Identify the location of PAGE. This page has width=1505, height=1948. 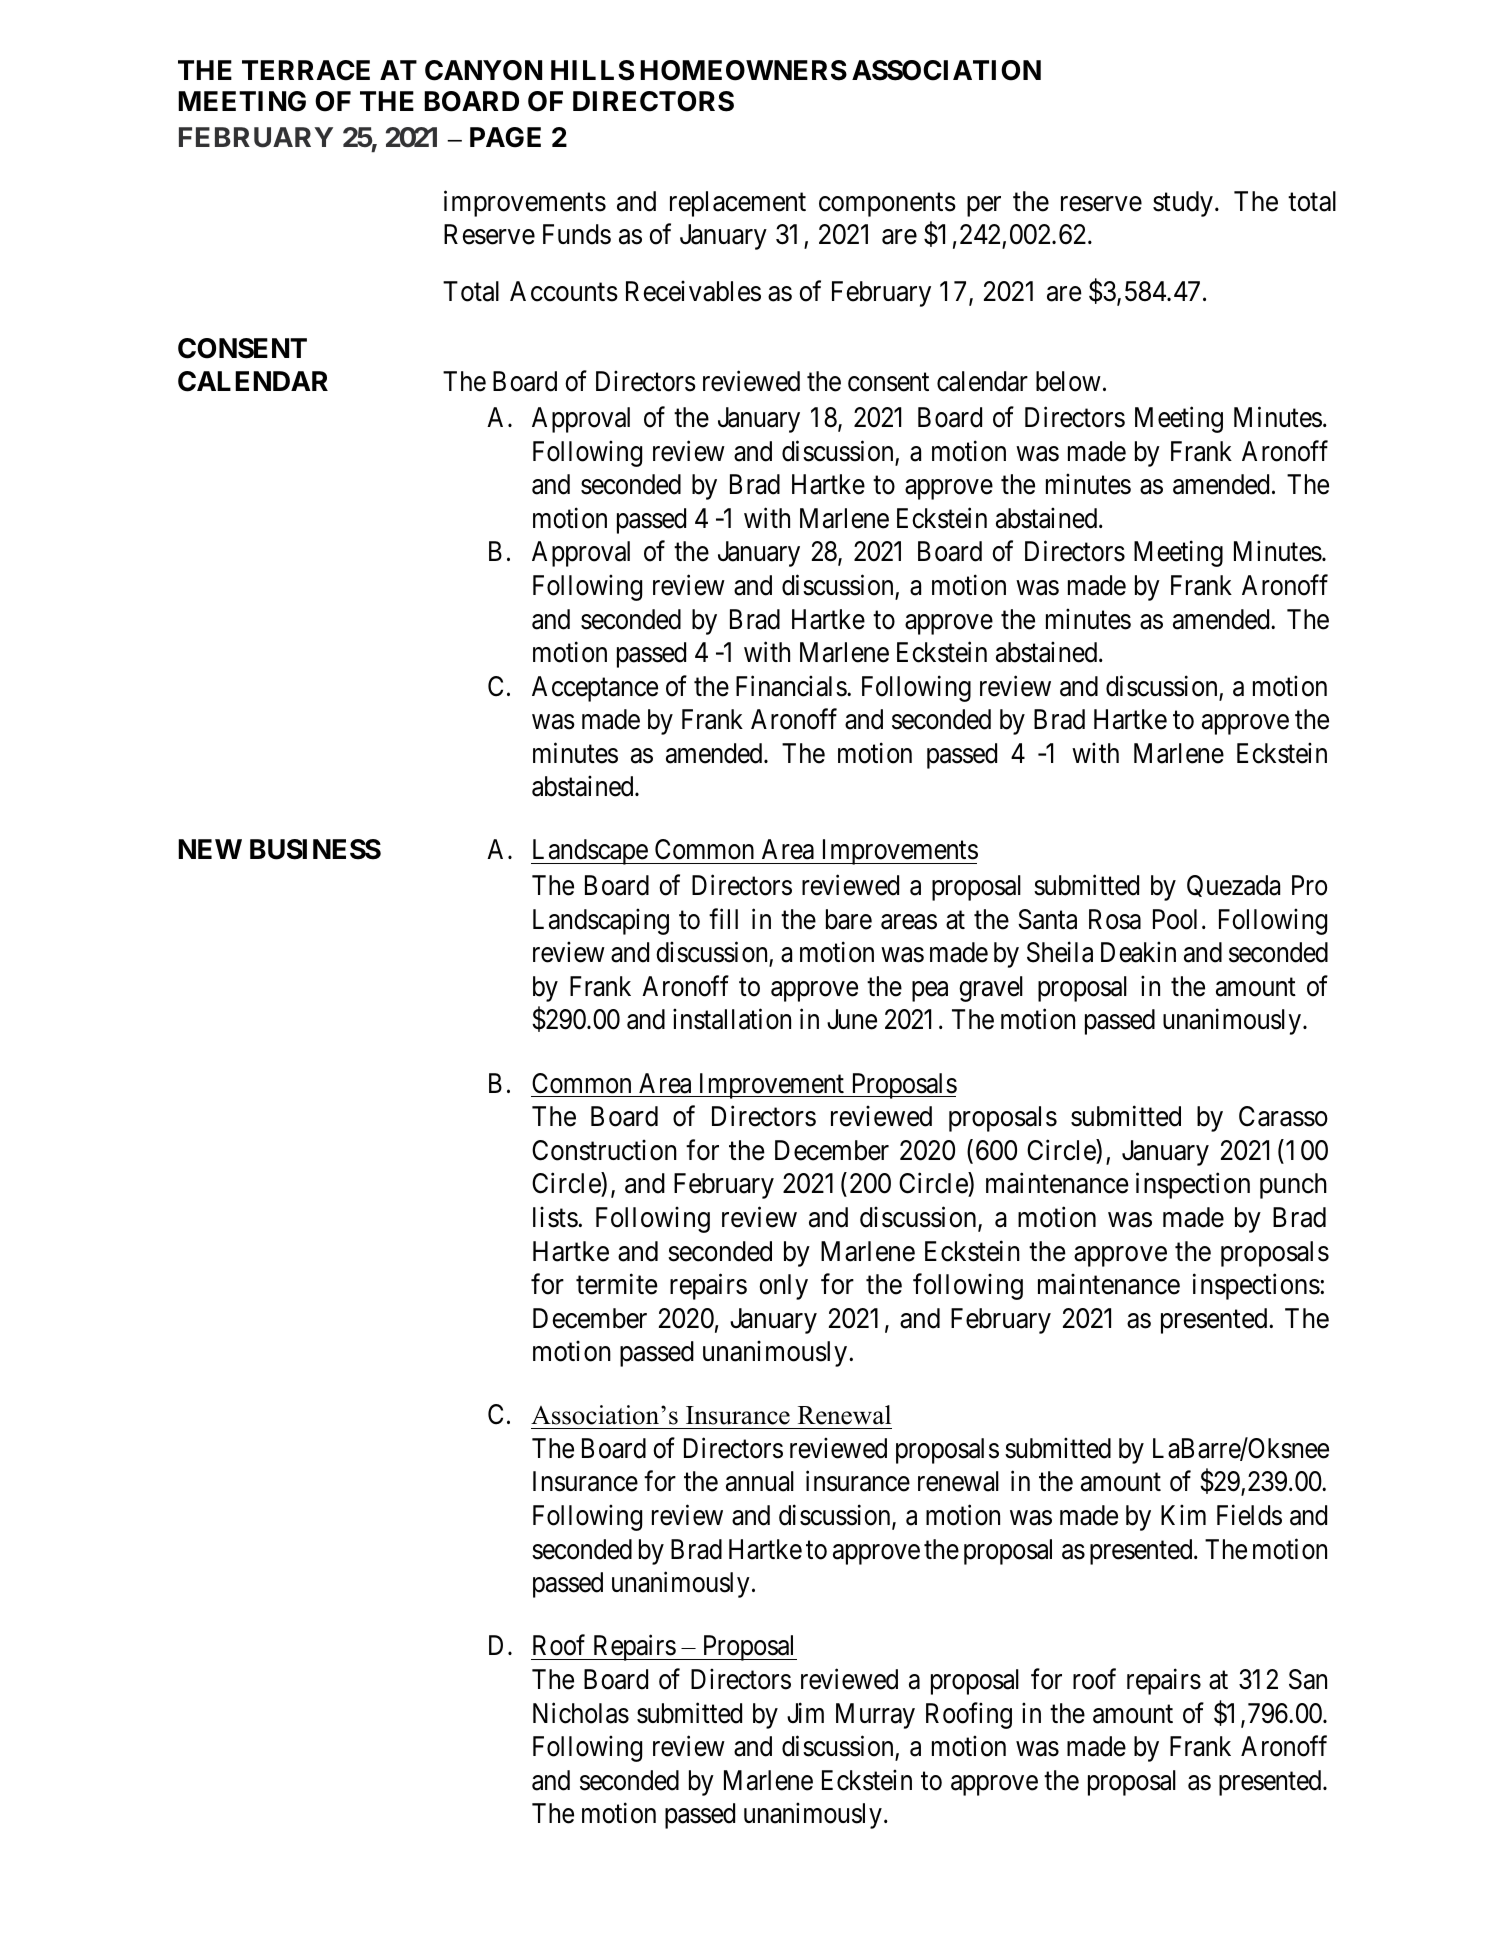
(505, 137).
